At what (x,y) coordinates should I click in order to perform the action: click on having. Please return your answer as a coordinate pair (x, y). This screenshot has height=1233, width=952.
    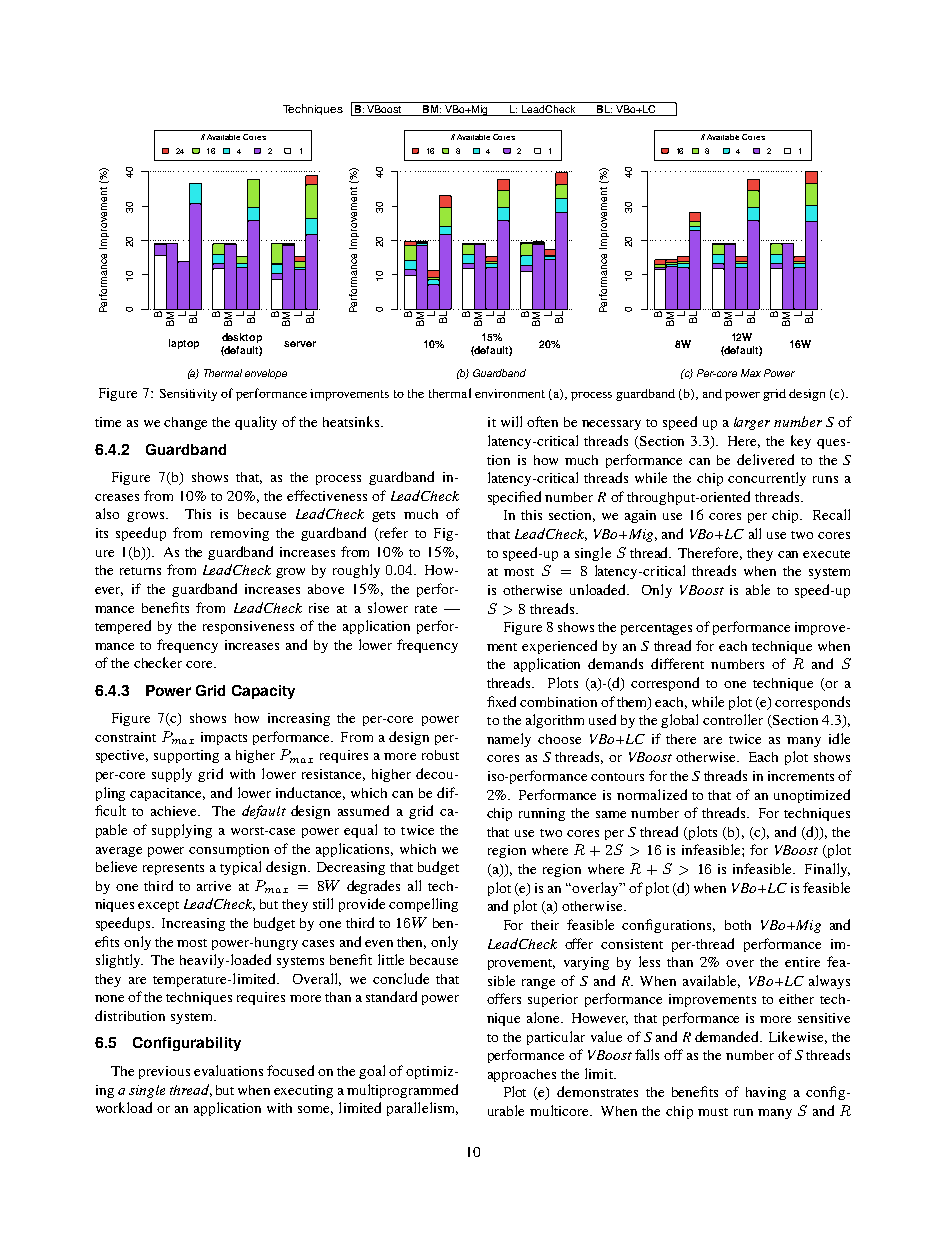
    Looking at the image, I should click on (766, 1093).
